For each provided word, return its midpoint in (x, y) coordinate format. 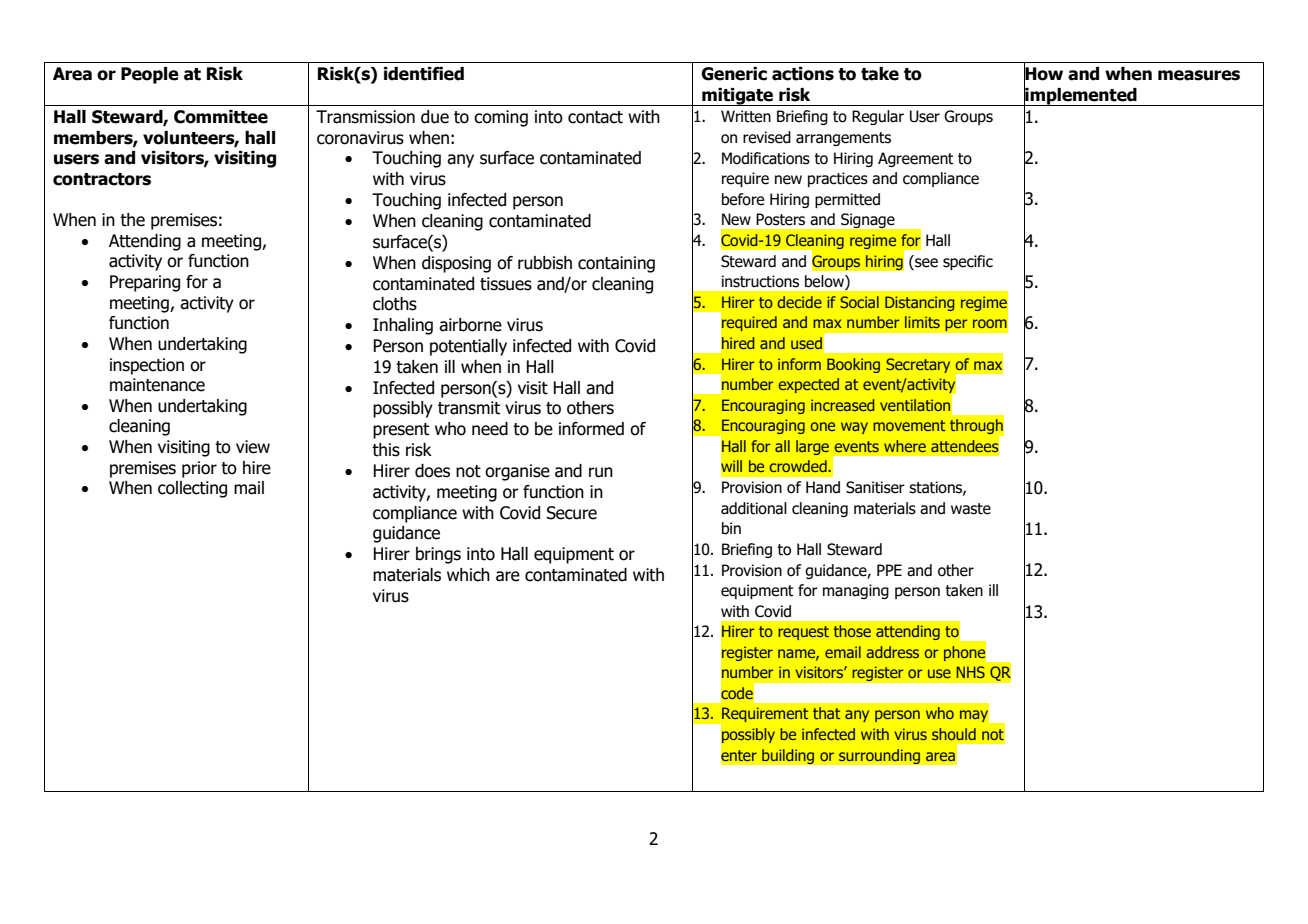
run (601, 472)
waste (971, 509)
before (743, 199)
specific (968, 262)
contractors (102, 179)
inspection (147, 366)
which (468, 575)
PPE (889, 570)
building (788, 757)
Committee (221, 117)
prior (199, 469)
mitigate (738, 97)
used (806, 343)
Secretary (918, 365)
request (803, 633)
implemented (1081, 96)
